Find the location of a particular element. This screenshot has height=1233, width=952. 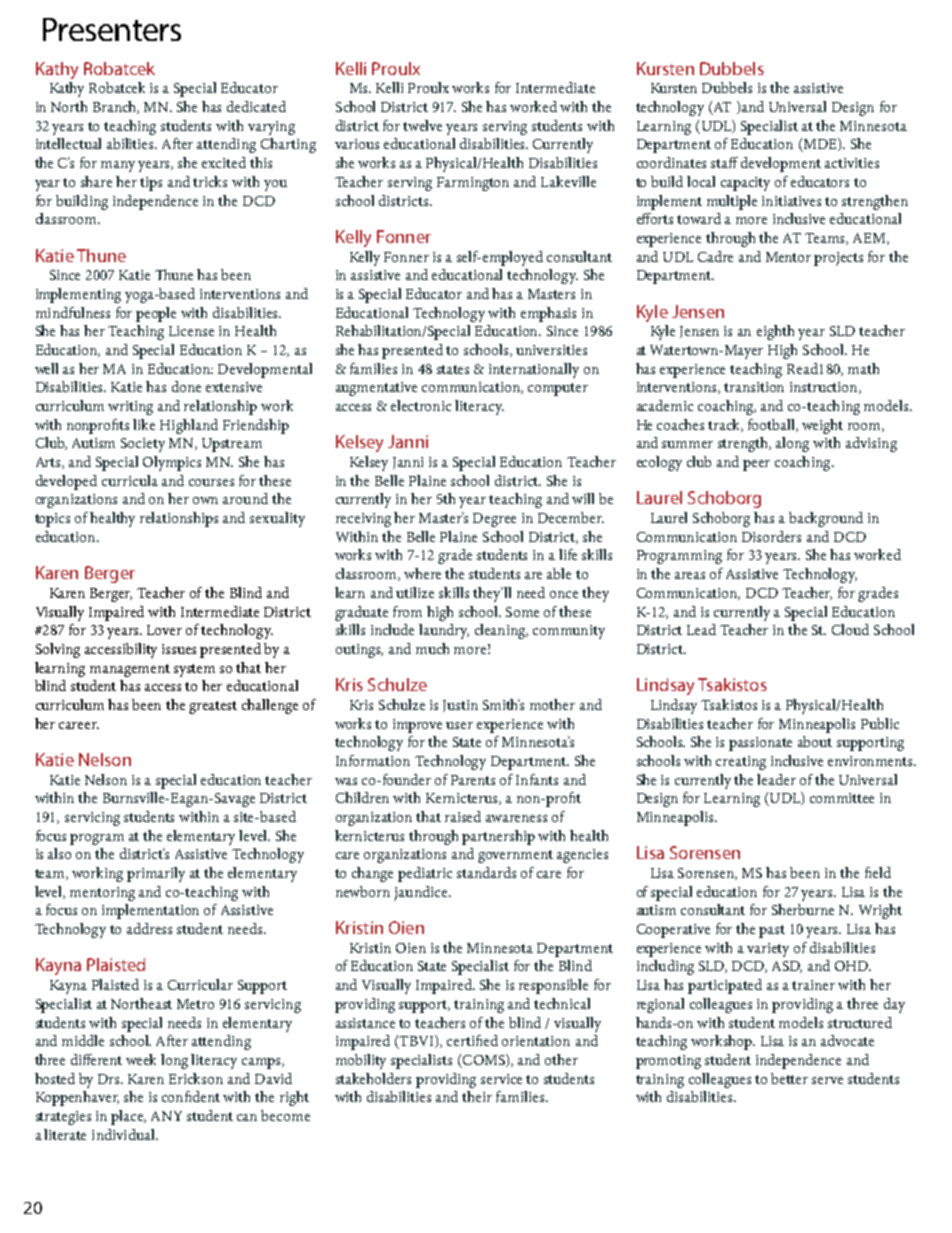

place is located at coordinates (128, 1117).
